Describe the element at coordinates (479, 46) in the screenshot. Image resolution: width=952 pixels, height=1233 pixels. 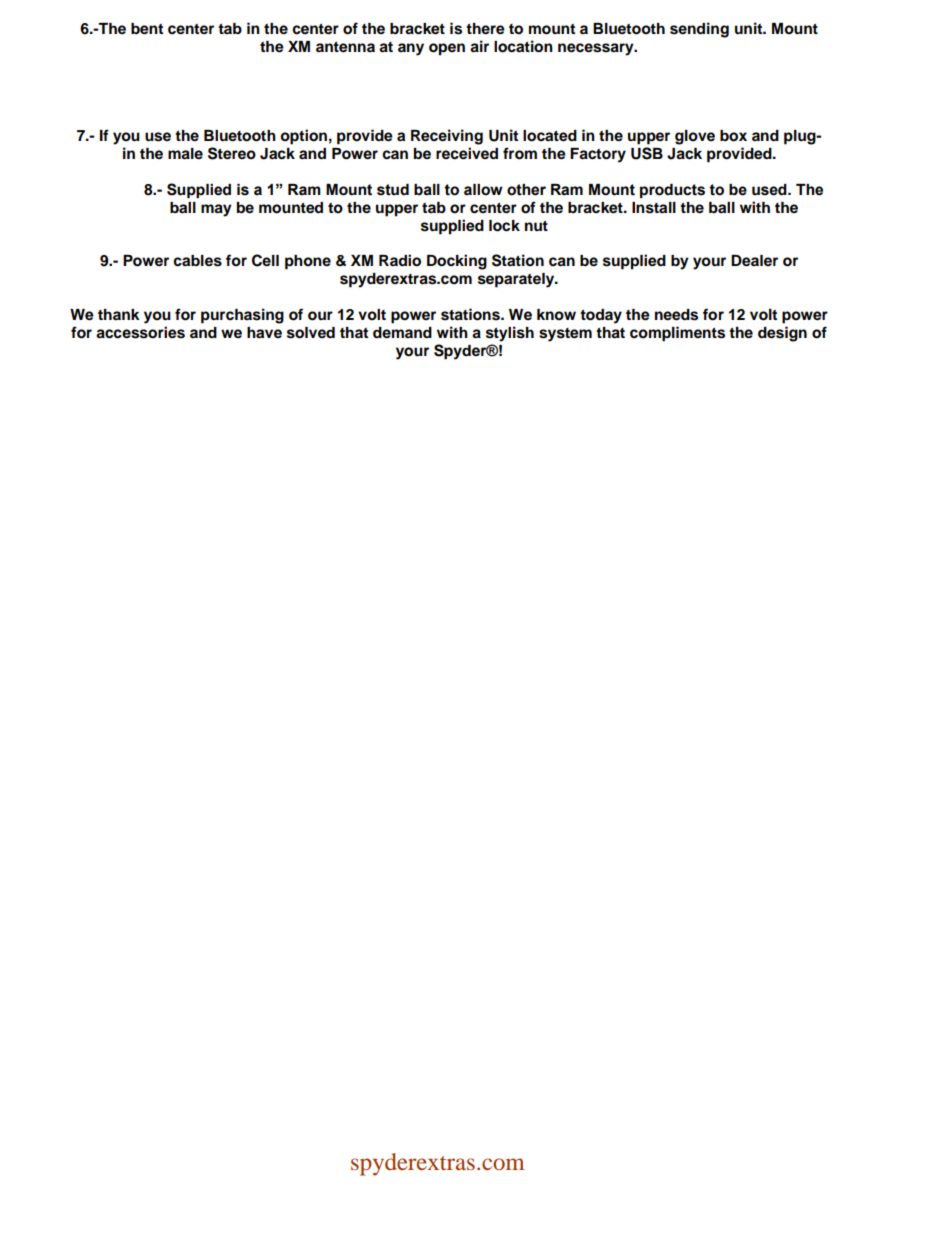
I see `air` at that location.
